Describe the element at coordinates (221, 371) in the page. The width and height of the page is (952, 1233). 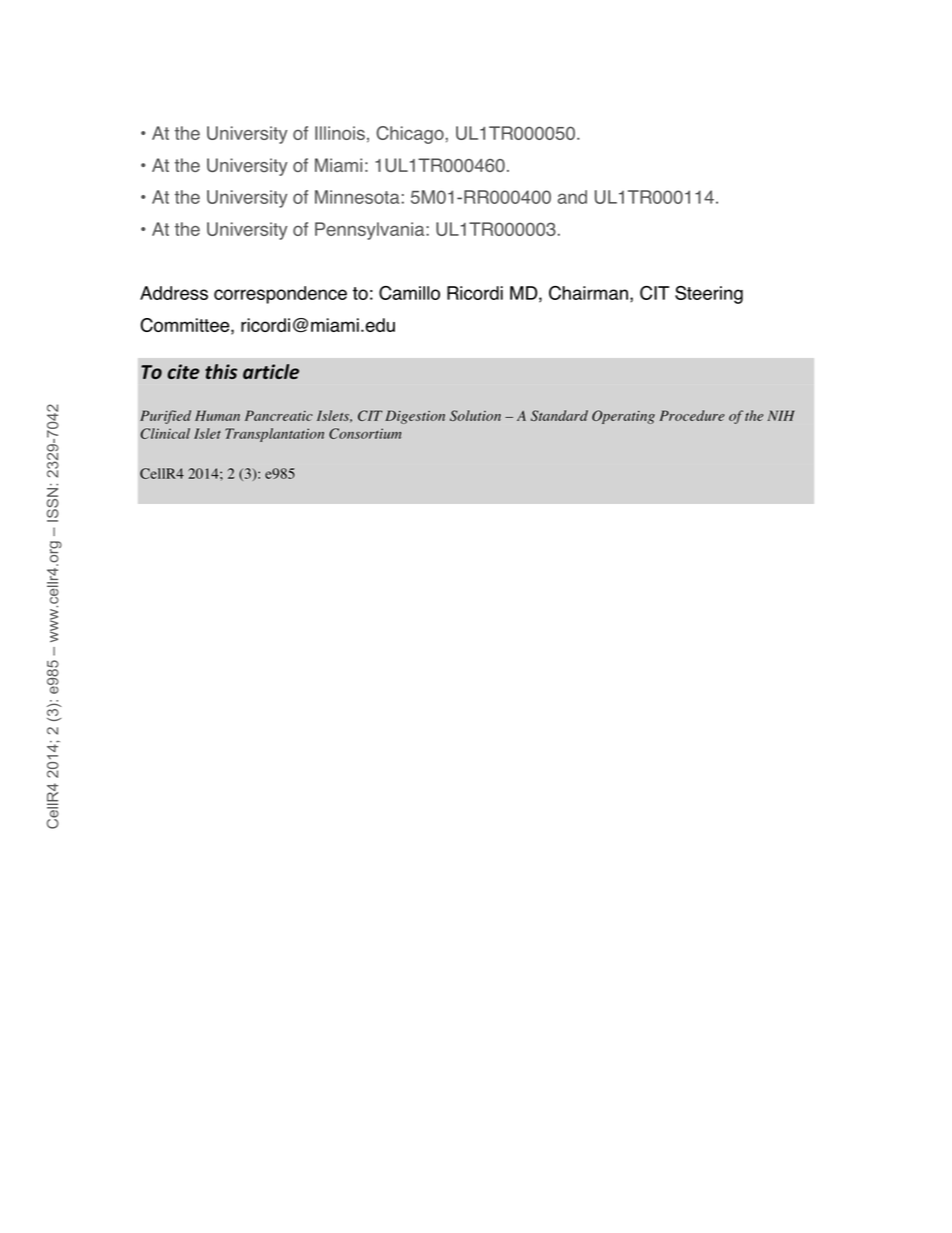
I see `this` at that location.
